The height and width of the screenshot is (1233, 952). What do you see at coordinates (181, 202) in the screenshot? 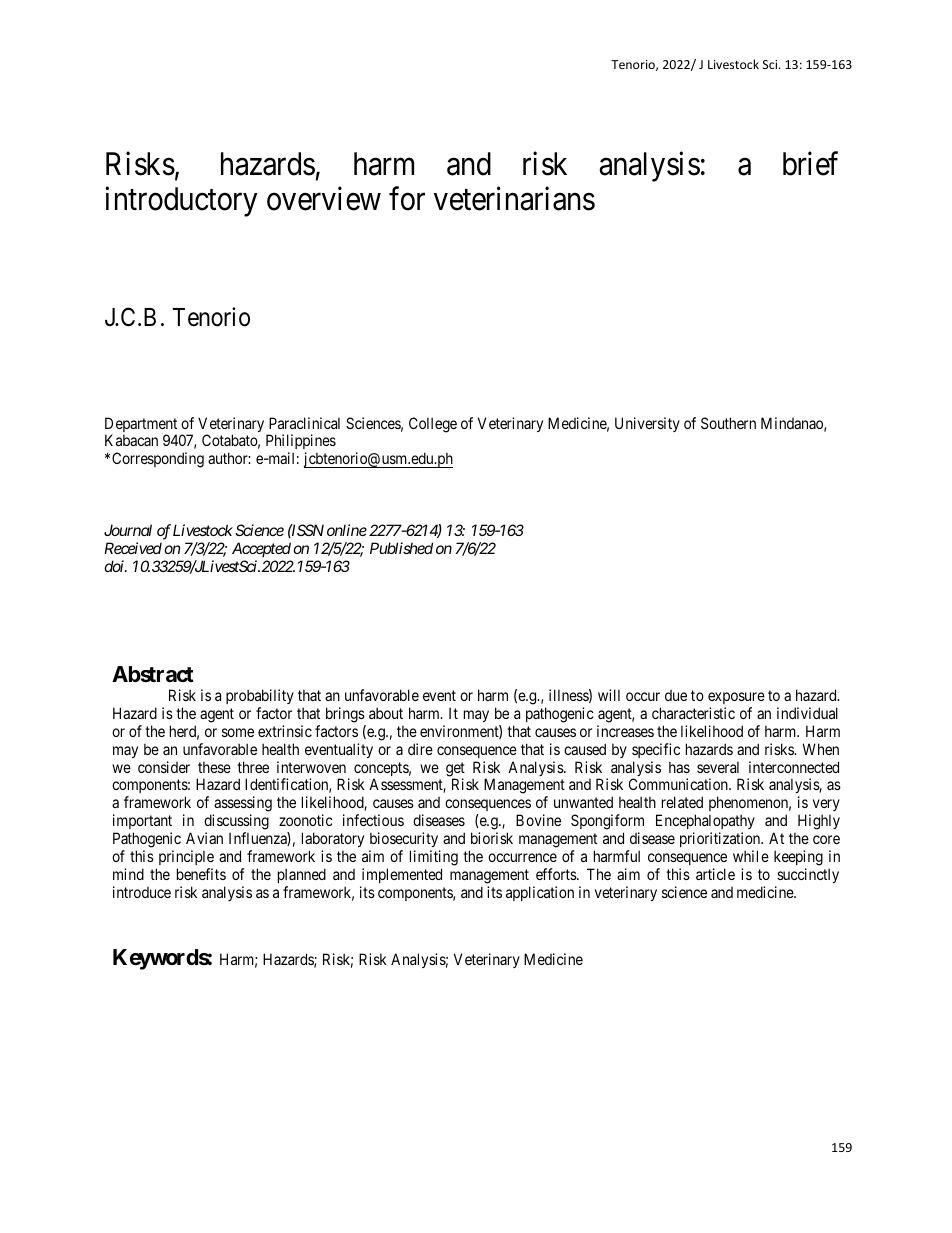
I see `introductory` at bounding box center [181, 202].
